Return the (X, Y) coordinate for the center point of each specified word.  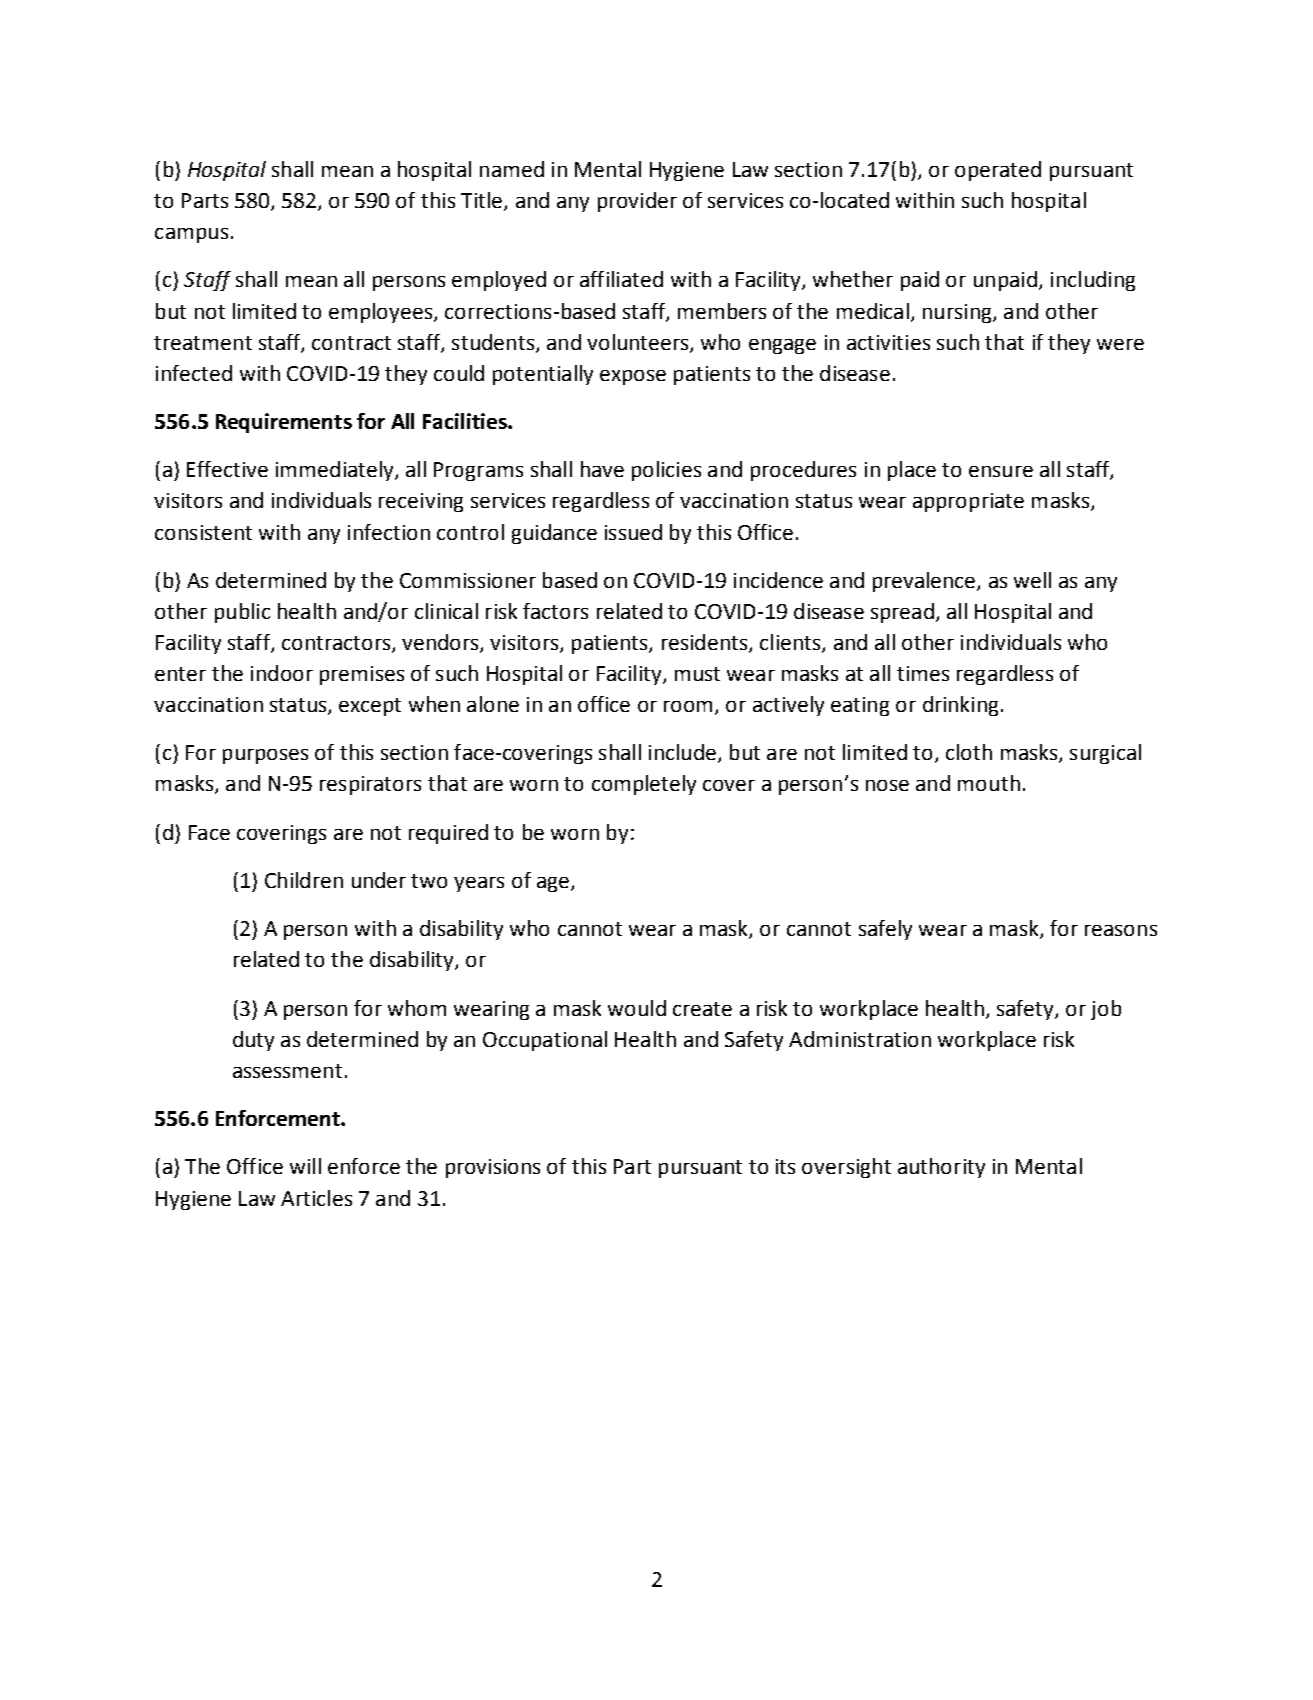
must (697, 674)
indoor (282, 673)
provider (637, 202)
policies (666, 471)
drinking (960, 706)
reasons (1121, 930)
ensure (1001, 471)
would (637, 1008)
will (305, 1166)
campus (191, 235)
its (785, 1166)
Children (304, 880)
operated (998, 171)
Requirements (284, 423)
